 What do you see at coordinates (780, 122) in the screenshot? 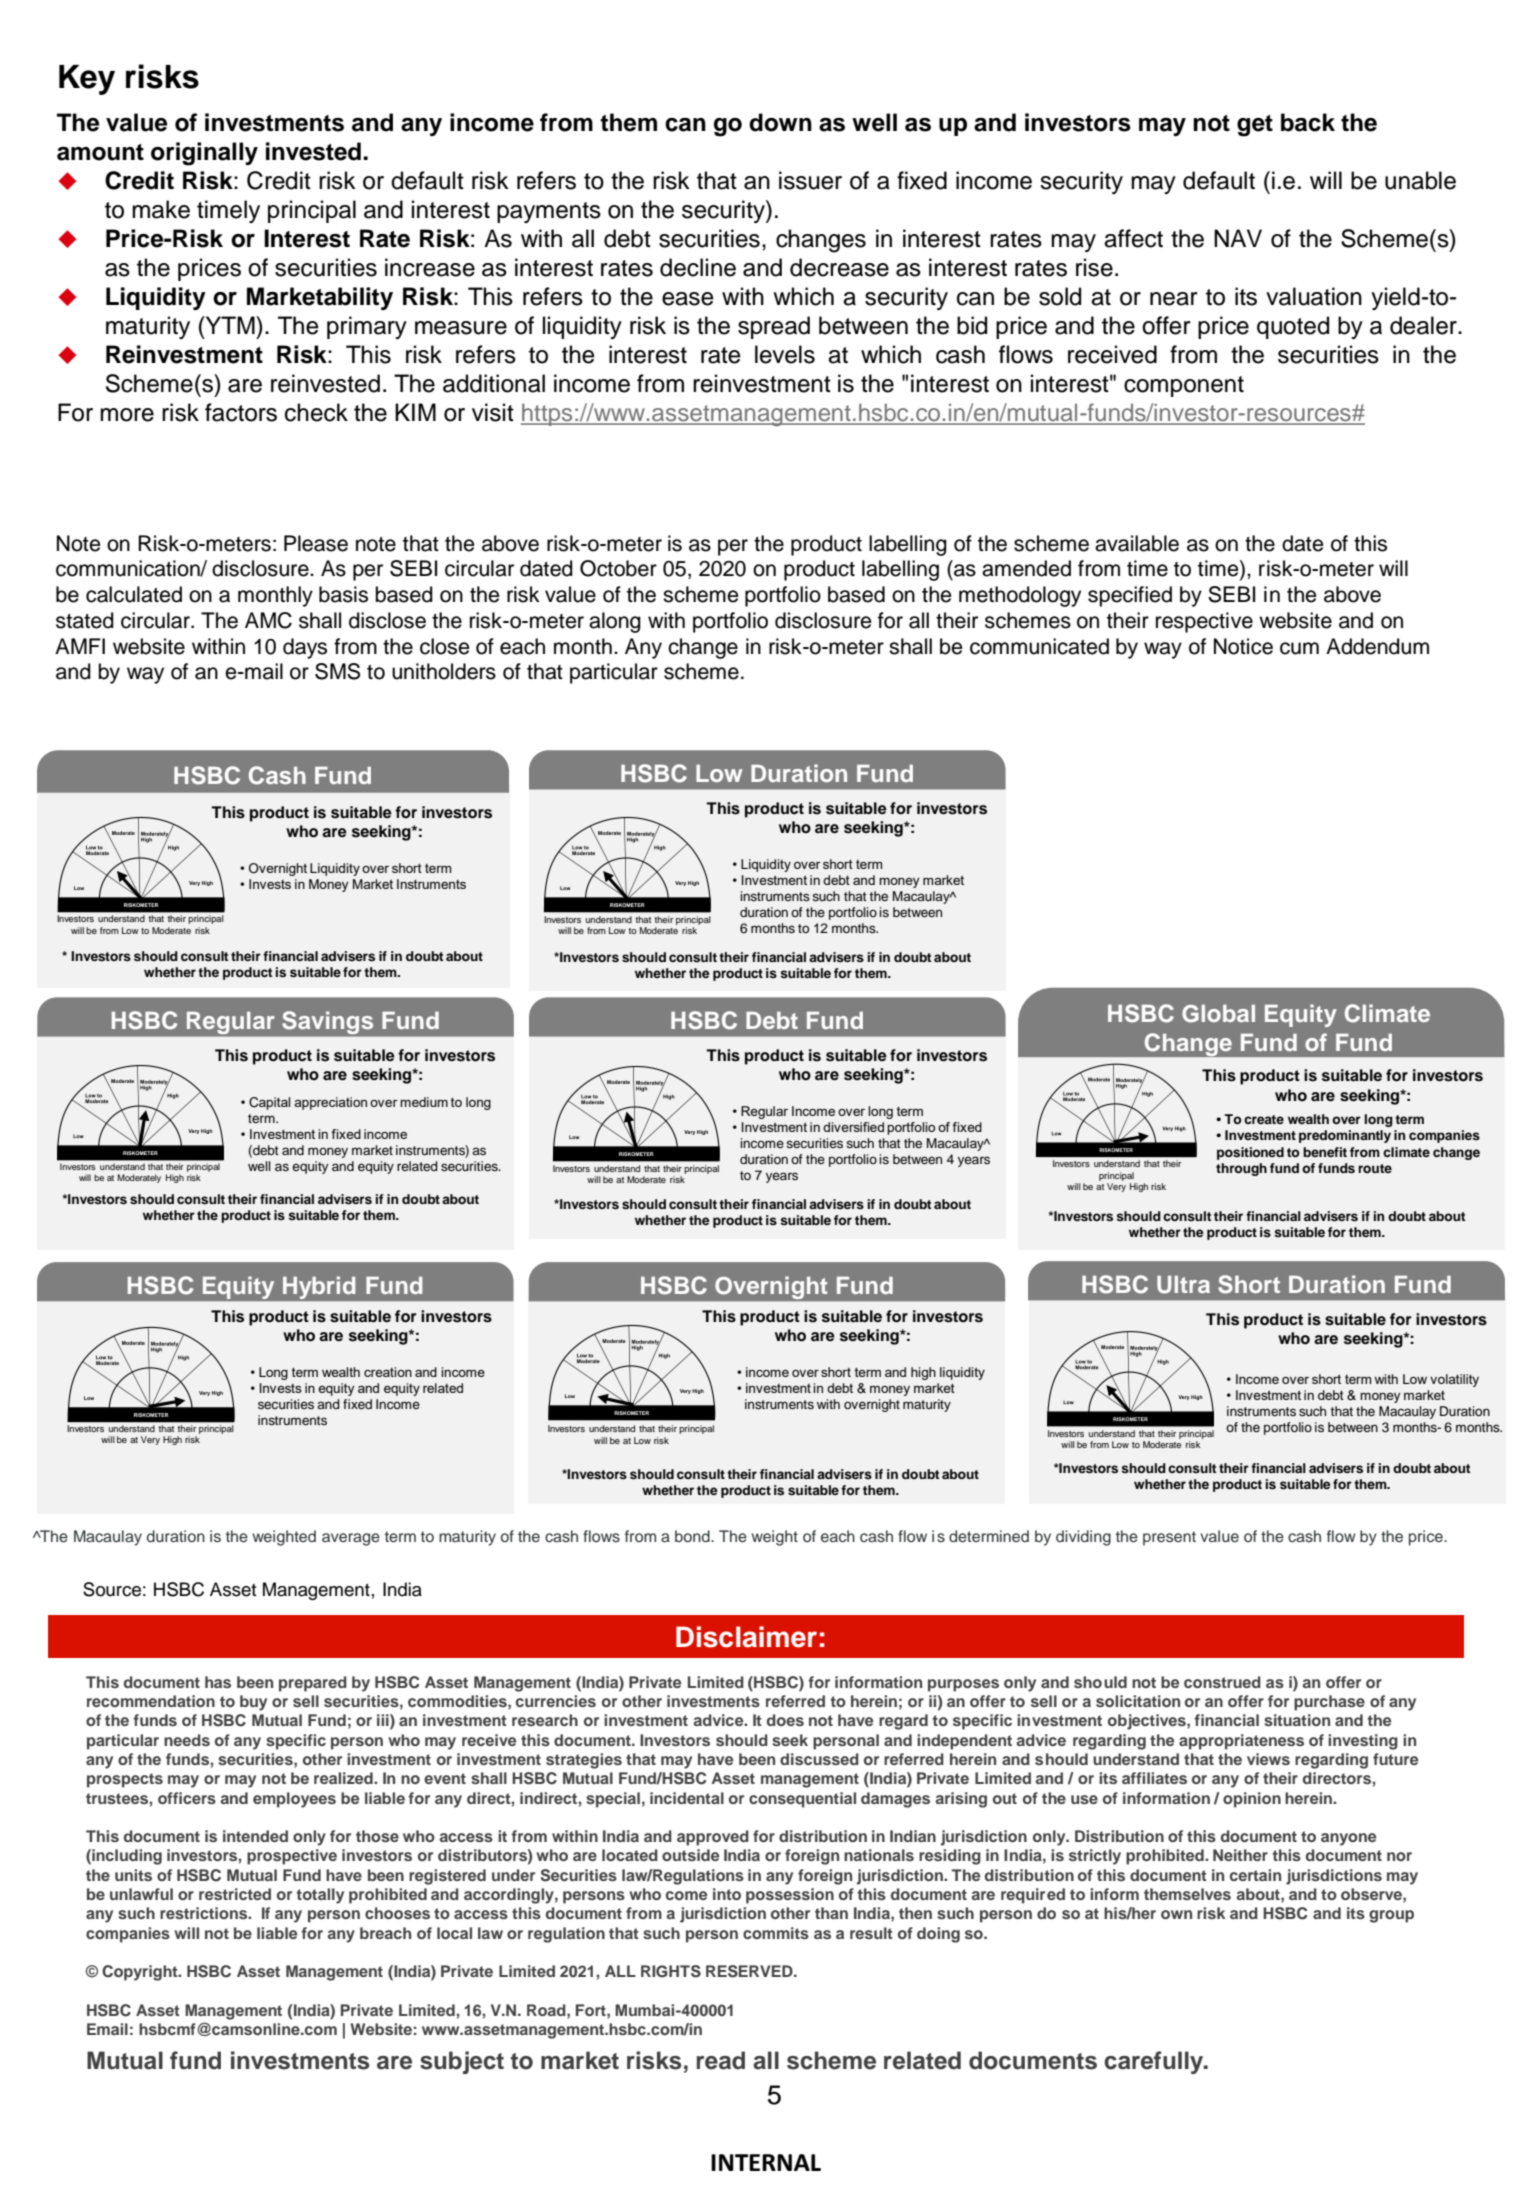
I see `down` at bounding box center [780, 122].
